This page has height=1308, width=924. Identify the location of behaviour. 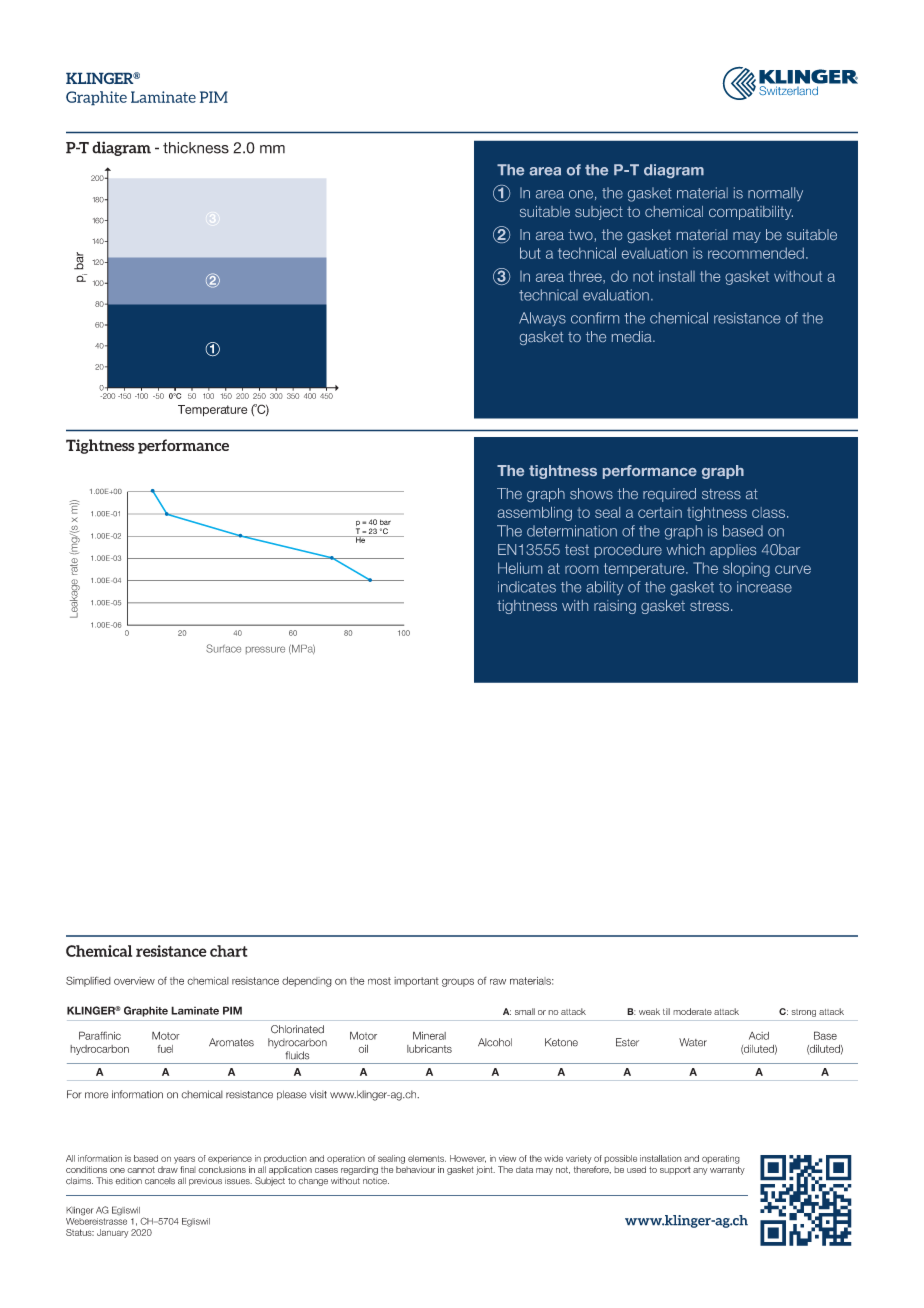
(415, 1169).
